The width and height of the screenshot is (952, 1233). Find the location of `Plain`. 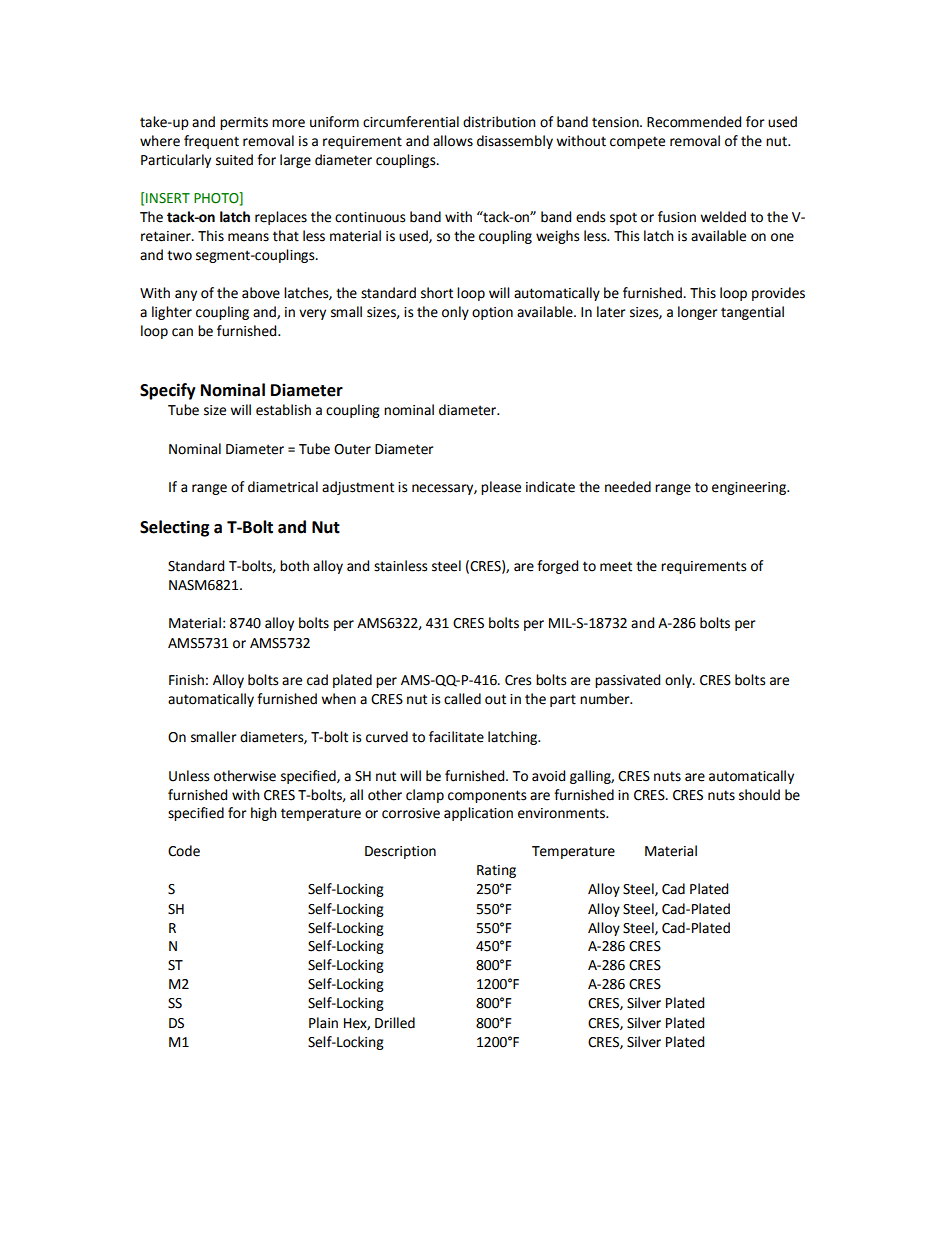

Plain is located at coordinates (323, 1023).
